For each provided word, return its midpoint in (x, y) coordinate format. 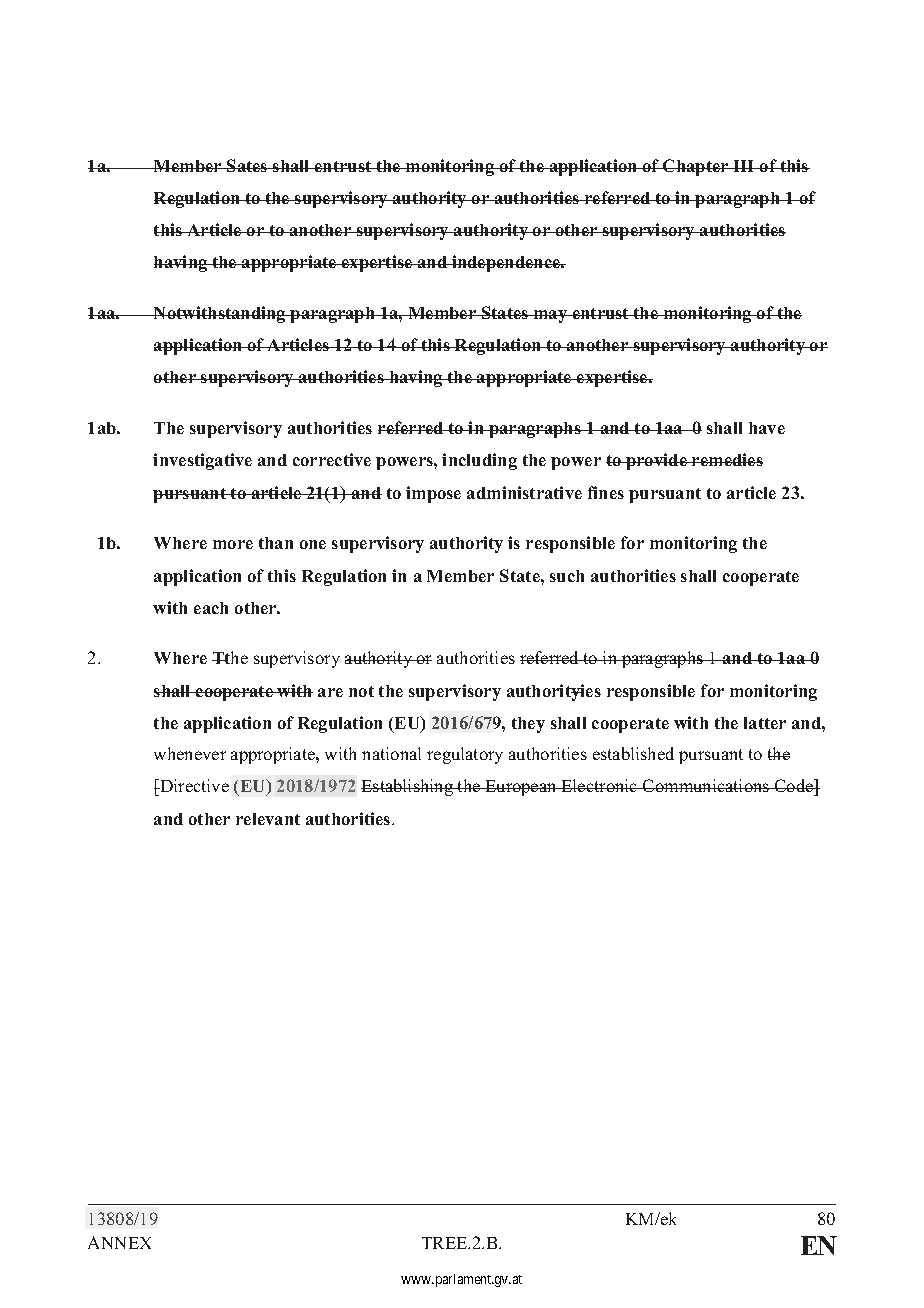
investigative (202, 461)
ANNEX (119, 1242)
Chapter (696, 167)
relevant (268, 819)
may (551, 316)
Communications (706, 785)
